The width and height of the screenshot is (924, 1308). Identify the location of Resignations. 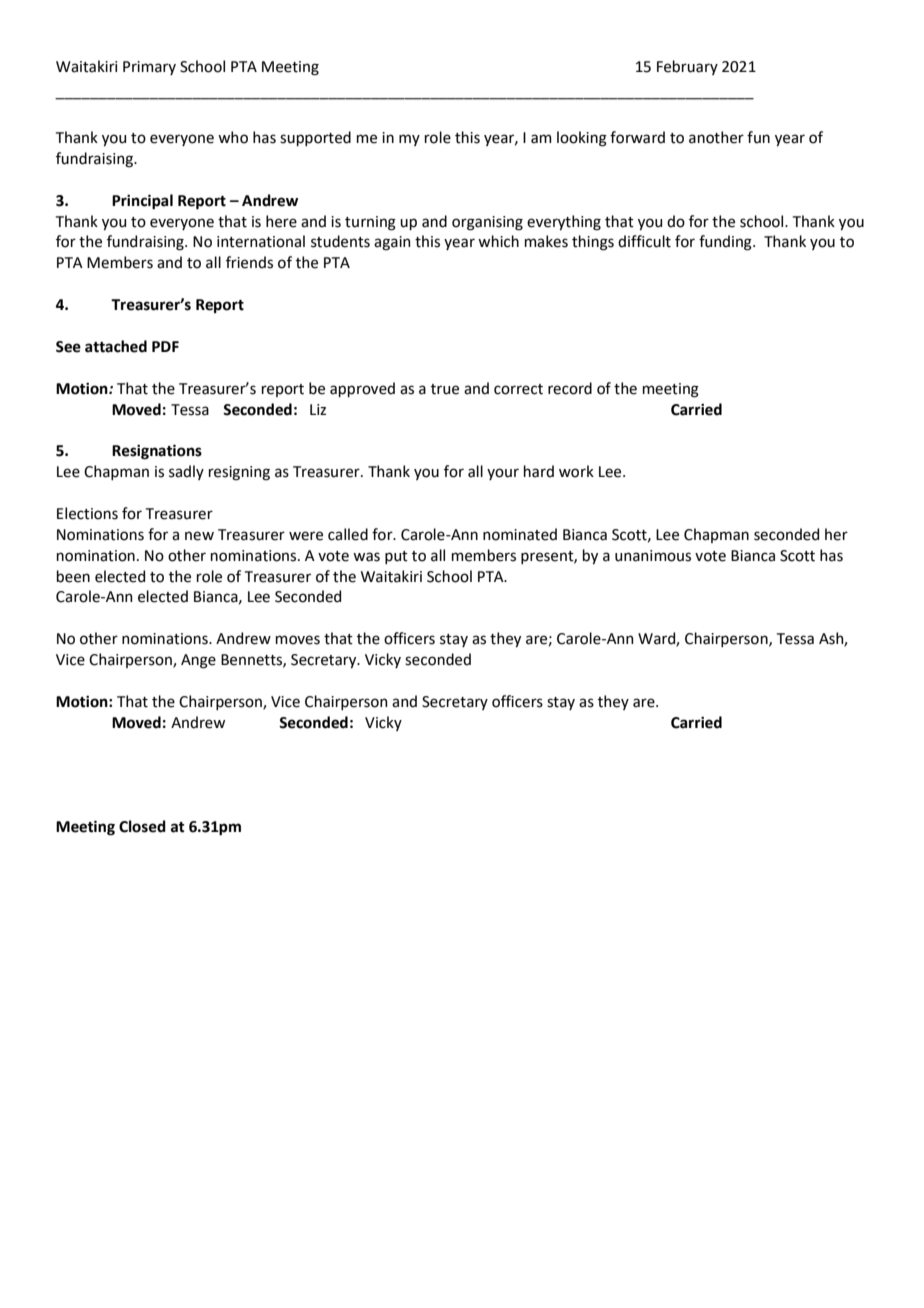
(157, 452).
